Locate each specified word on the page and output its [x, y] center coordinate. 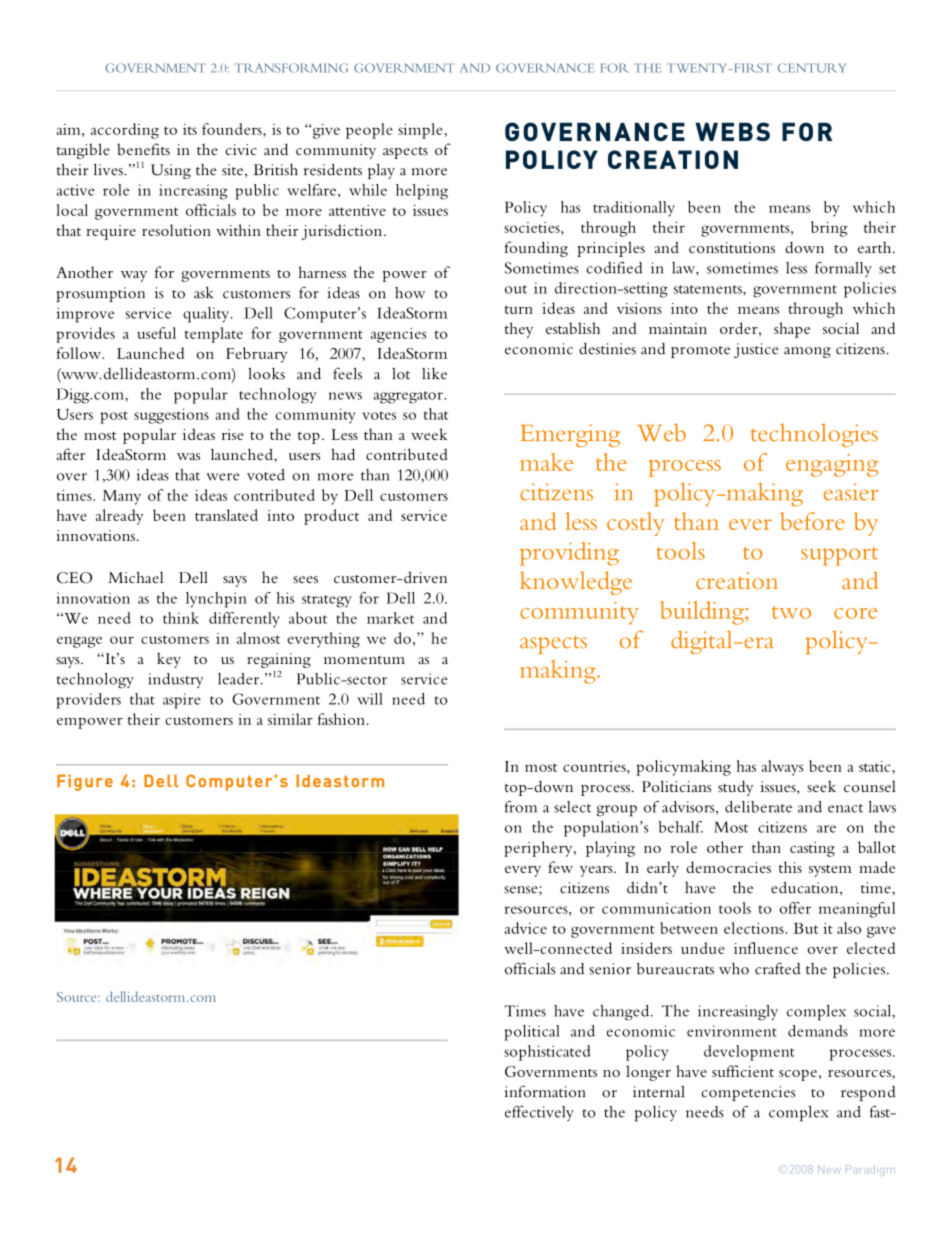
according [125, 131]
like [434, 374]
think [181, 618]
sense [522, 890]
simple [420, 131]
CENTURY [812, 68]
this [790, 867]
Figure [85, 782]
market [390, 618]
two [791, 612]
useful [156, 333]
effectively [539, 1113]
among [807, 352]
